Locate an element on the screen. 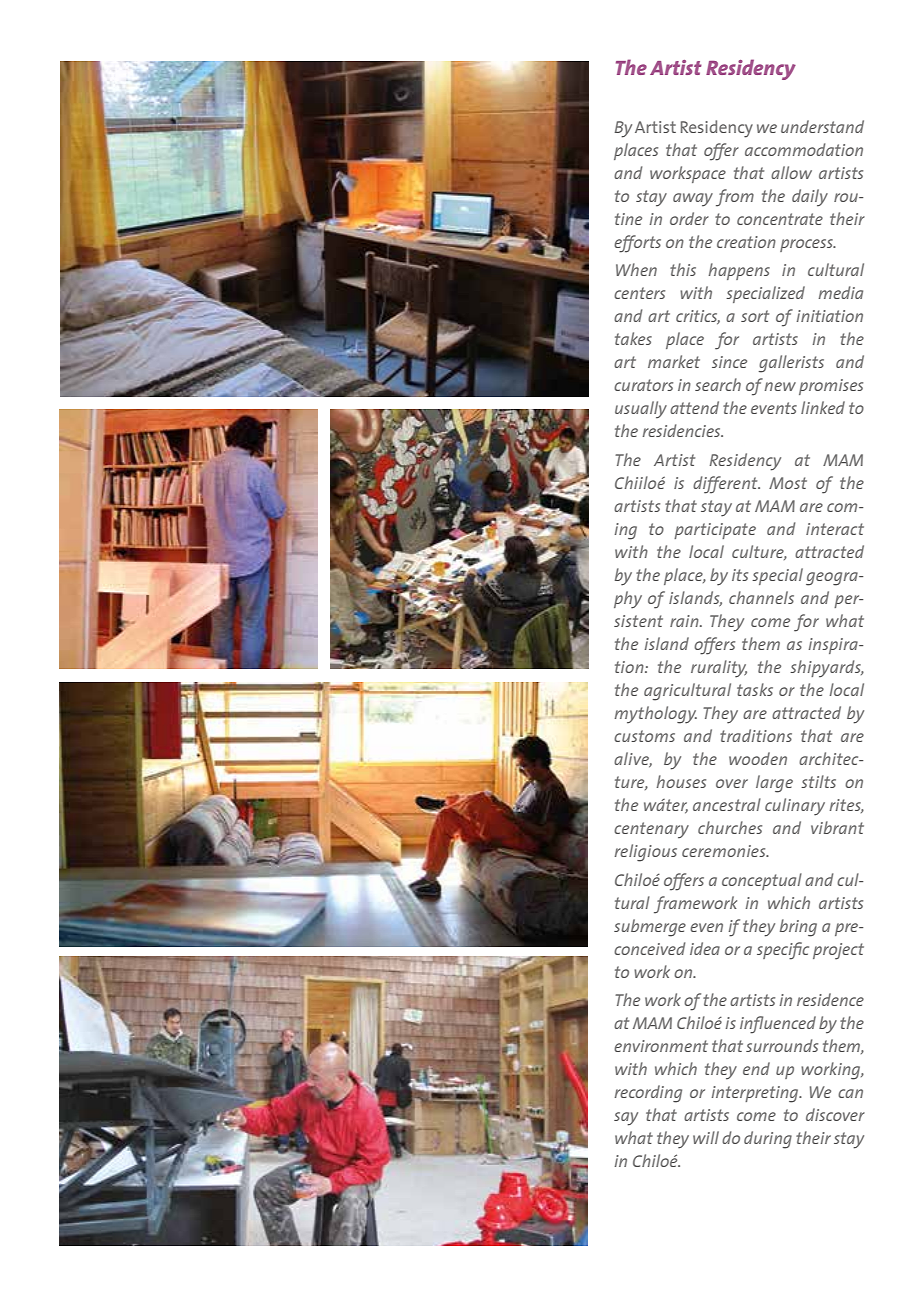 Image resolution: width=924 pixels, height=1305 pixels. interpreting is located at coordinates (756, 1094).
